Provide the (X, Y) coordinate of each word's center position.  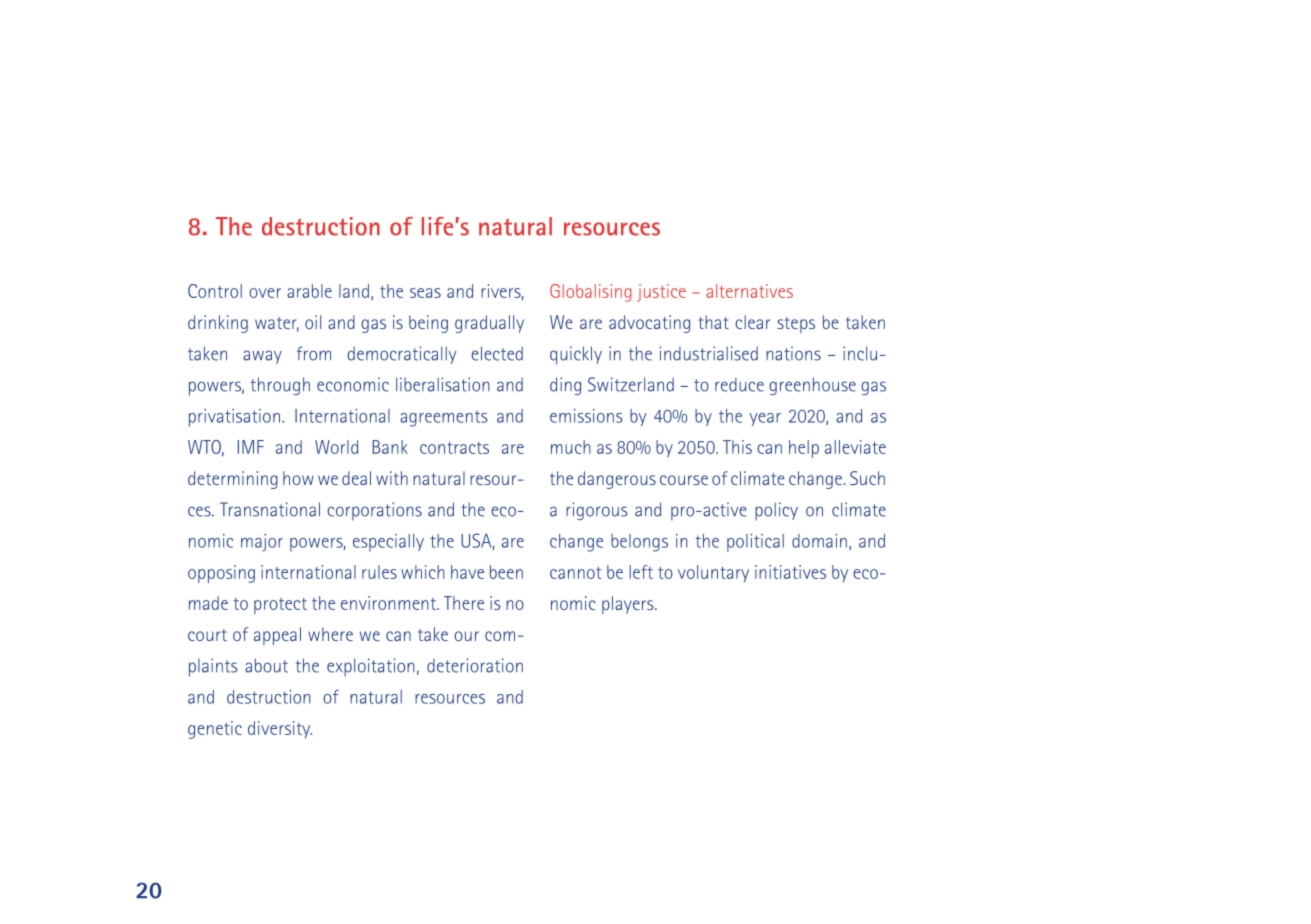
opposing (221, 574)
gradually (489, 324)
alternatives (749, 291)
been (506, 572)
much (571, 447)
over (265, 293)
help (804, 449)
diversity (280, 730)
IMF (251, 447)
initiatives (790, 572)
